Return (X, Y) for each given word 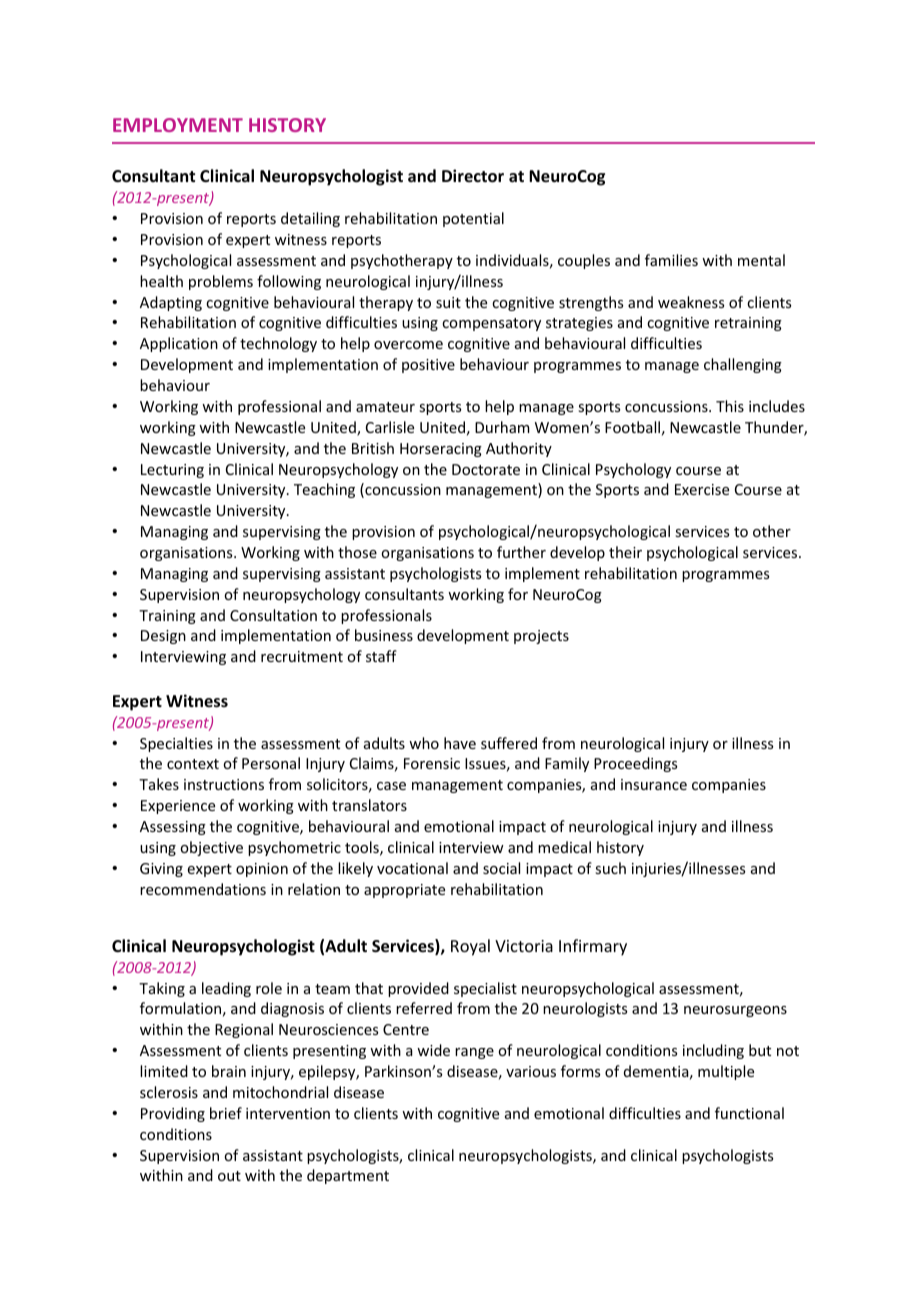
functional (749, 1113)
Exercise (702, 489)
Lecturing (172, 471)
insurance (654, 784)
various (531, 1071)
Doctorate (486, 469)
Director (473, 176)
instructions (224, 784)
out (229, 1176)
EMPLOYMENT (178, 125)
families (671, 260)
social (501, 868)
